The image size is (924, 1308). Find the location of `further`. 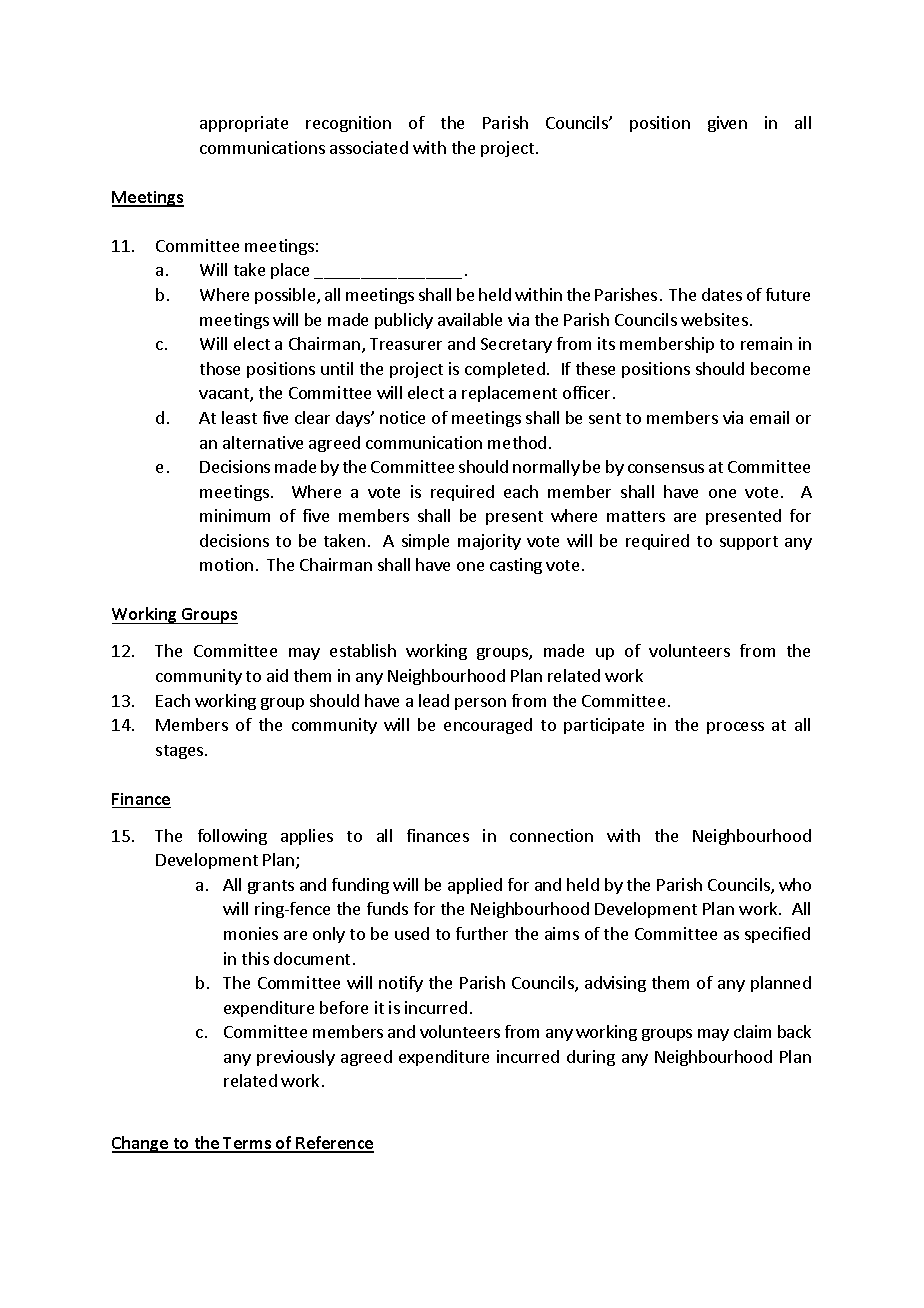

further is located at coordinates (482, 933).
